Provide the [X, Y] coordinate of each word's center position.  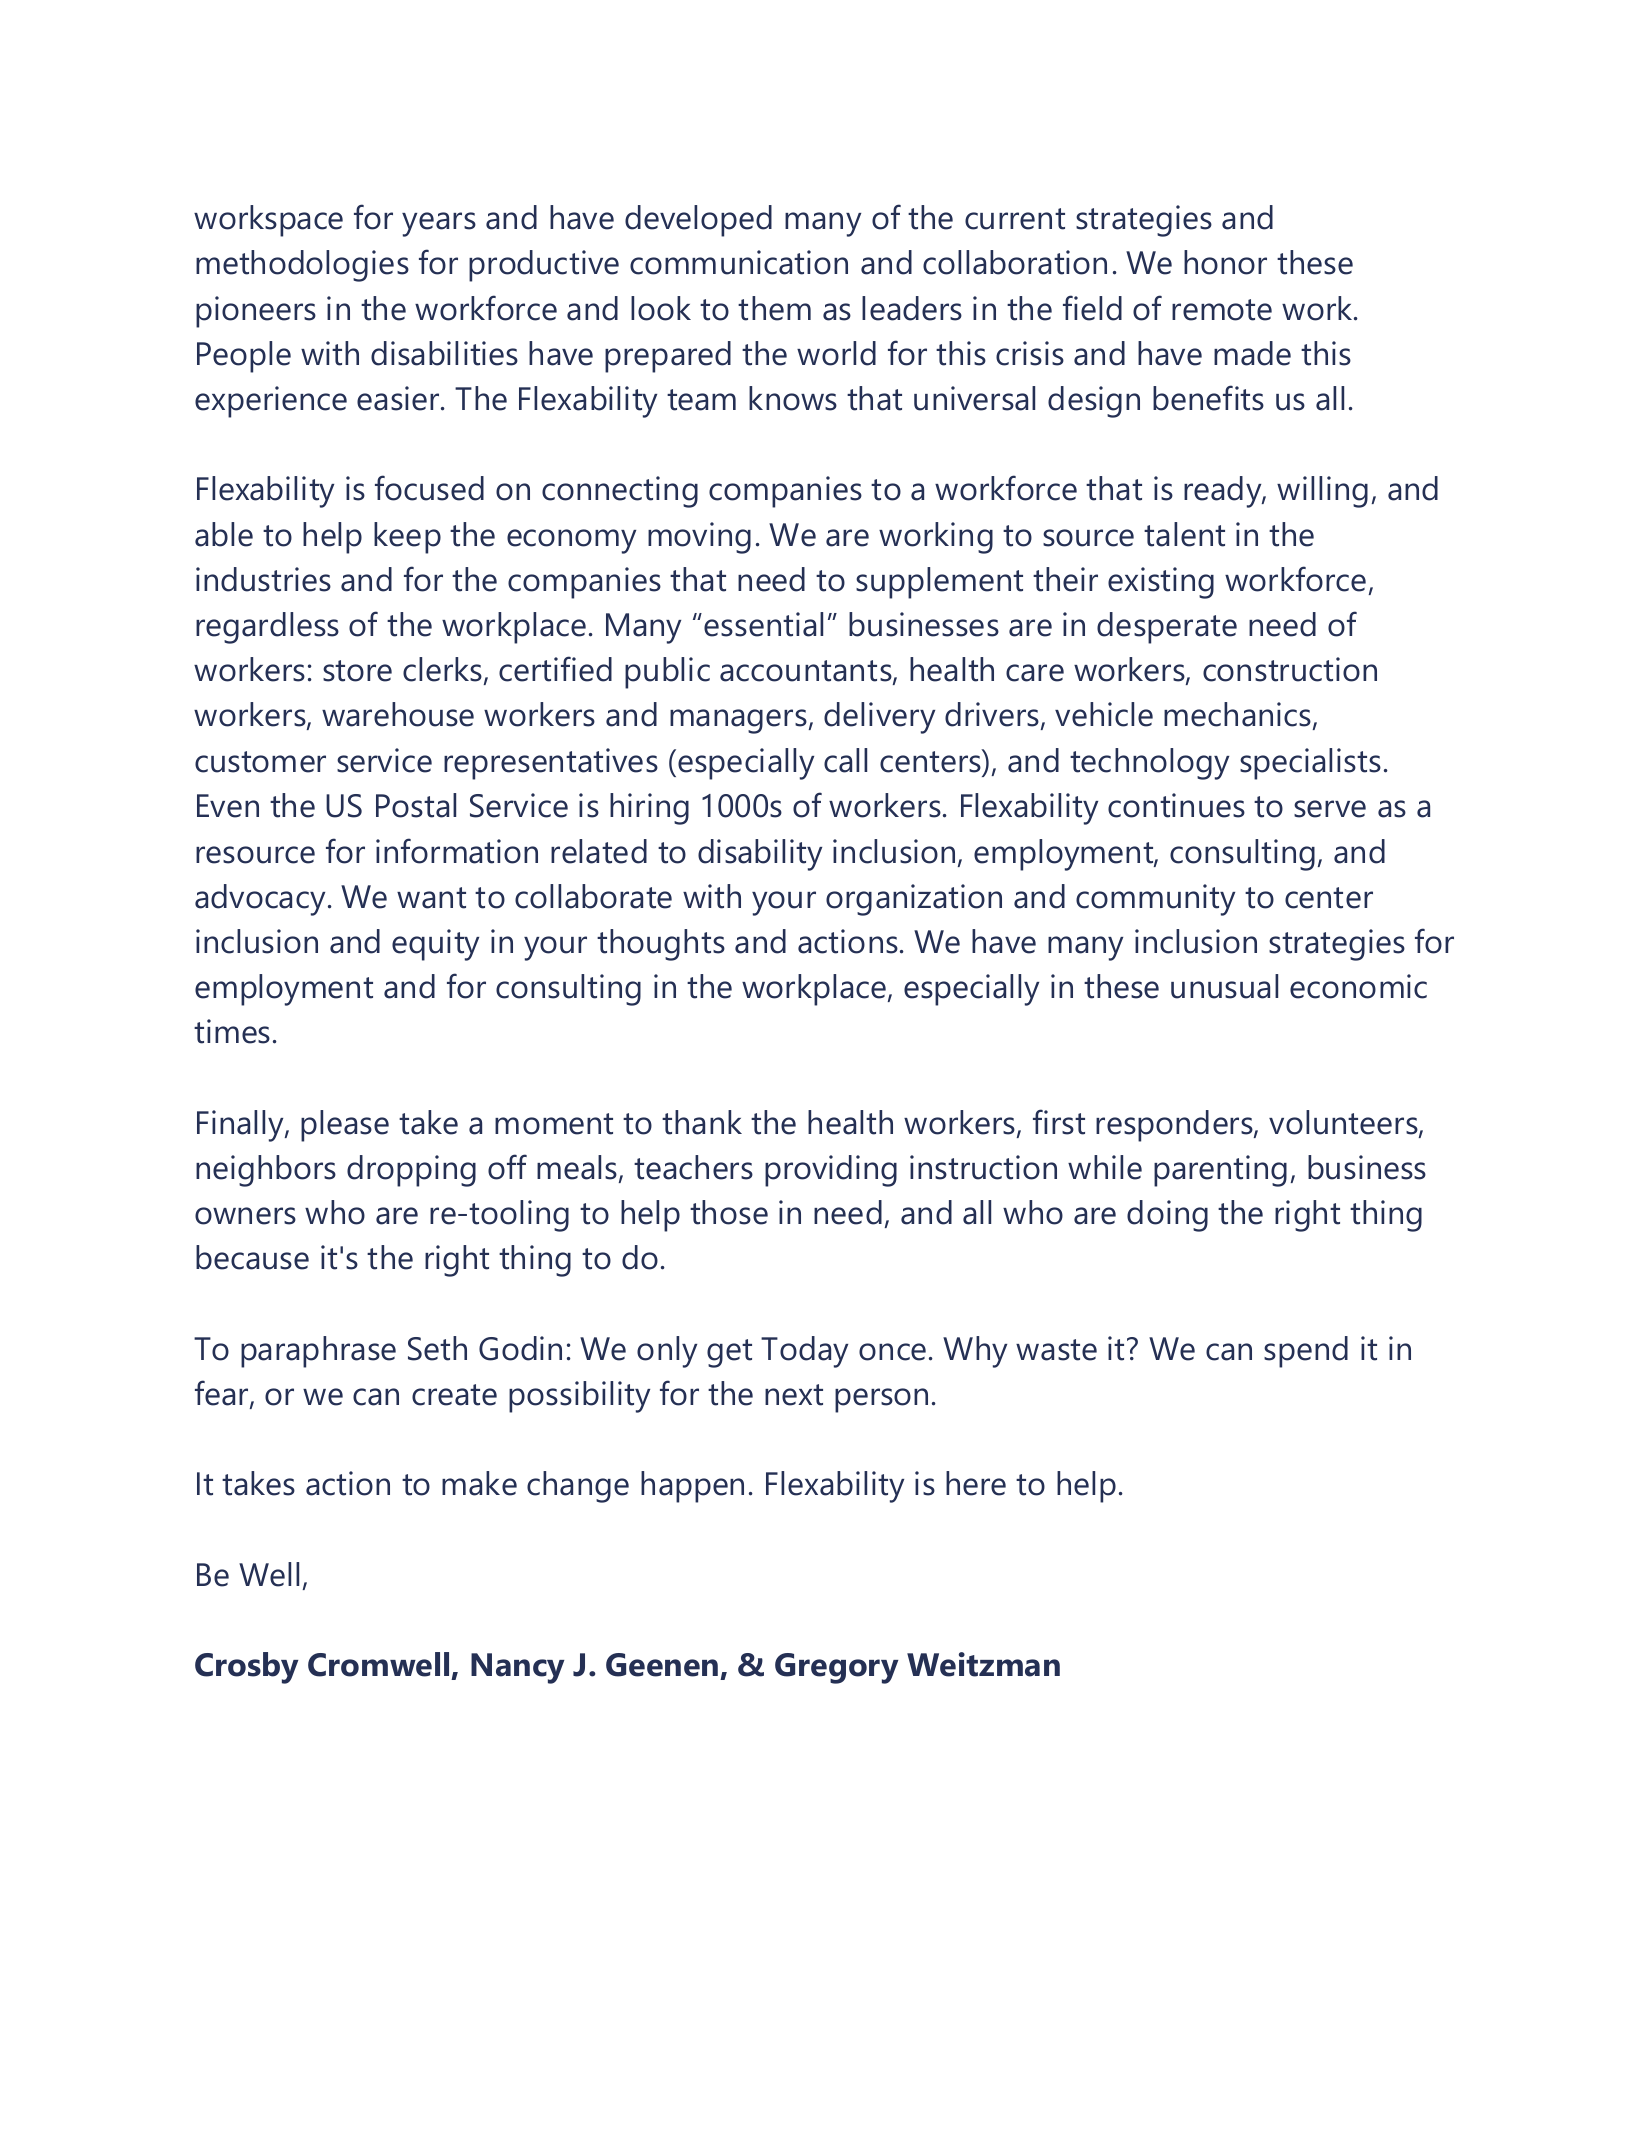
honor [1225, 262]
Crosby [246, 1668]
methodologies [302, 266]
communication [739, 262]
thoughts [661, 945]
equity [435, 945]
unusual [1224, 986]
